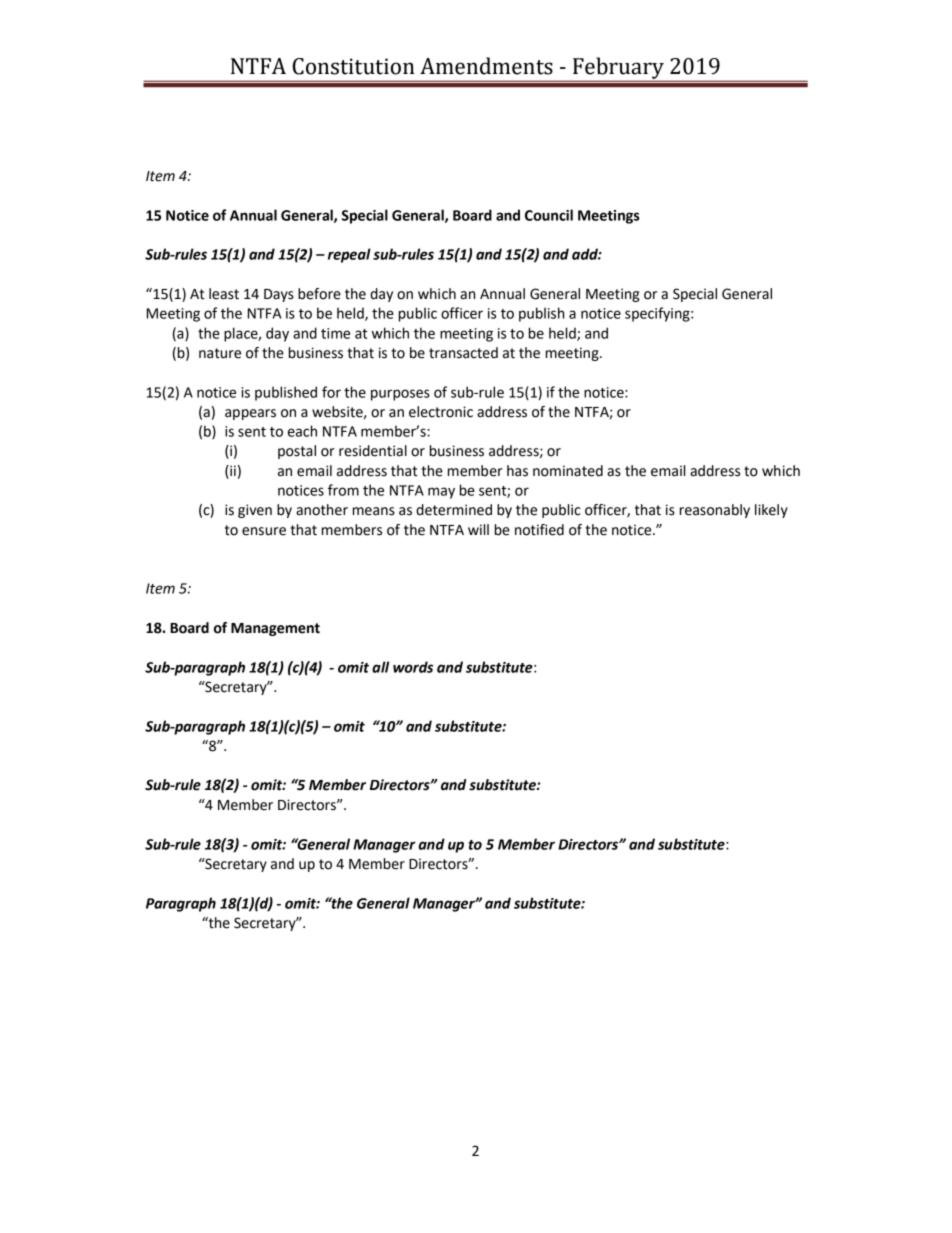 This screenshot has height=1233, width=952. Describe the element at coordinates (349, 255) in the screenshot. I see `repeal` at that location.
